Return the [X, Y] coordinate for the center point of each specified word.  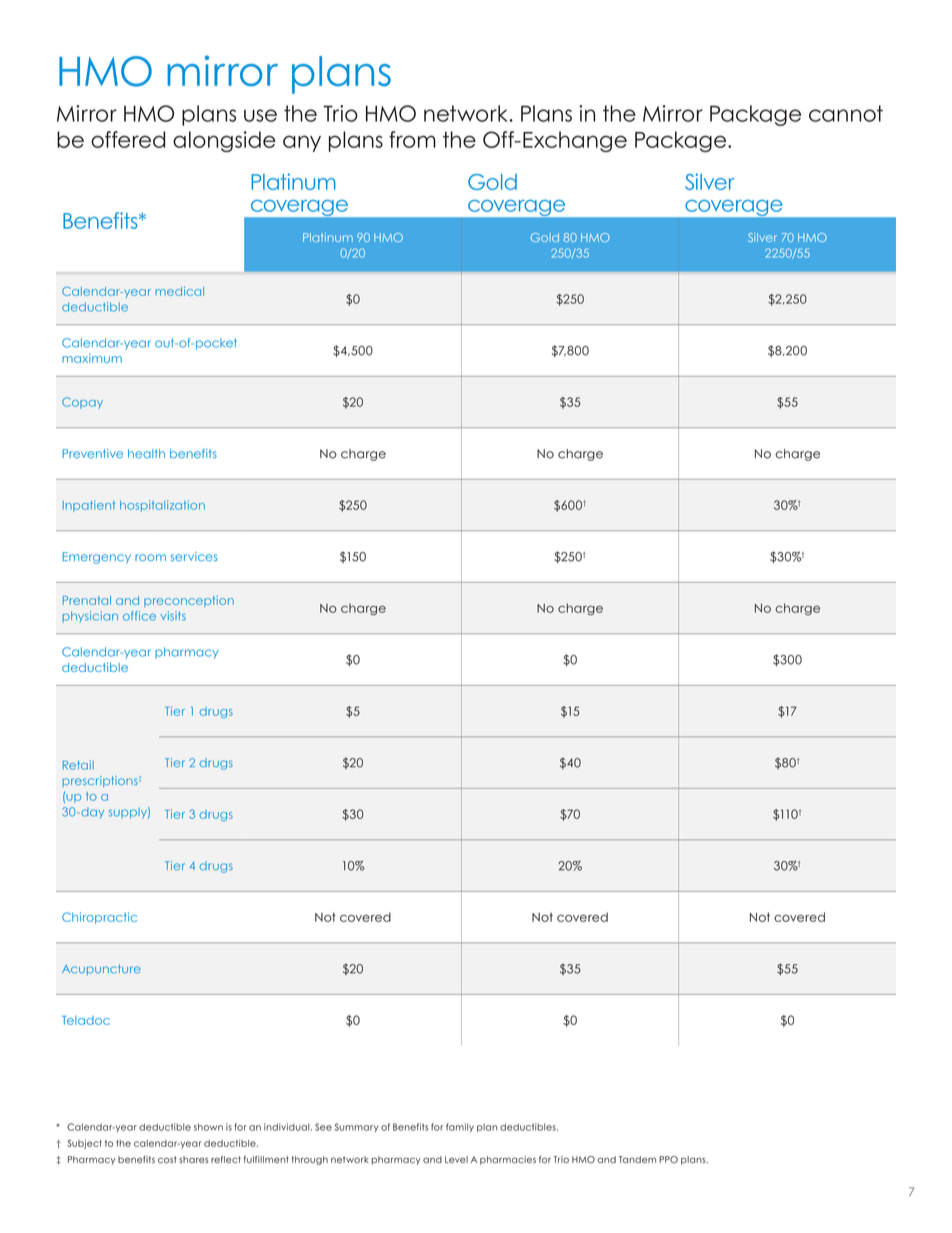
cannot [846, 113]
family [460, 1127]
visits [173, 616]
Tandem [637, 1159]
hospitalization [162, 506]
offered [128, 139]
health [146, 453]
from [412, 139]
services [194, 556]
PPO [668, 1159]
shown [208, 1127]
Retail [78, 765]
